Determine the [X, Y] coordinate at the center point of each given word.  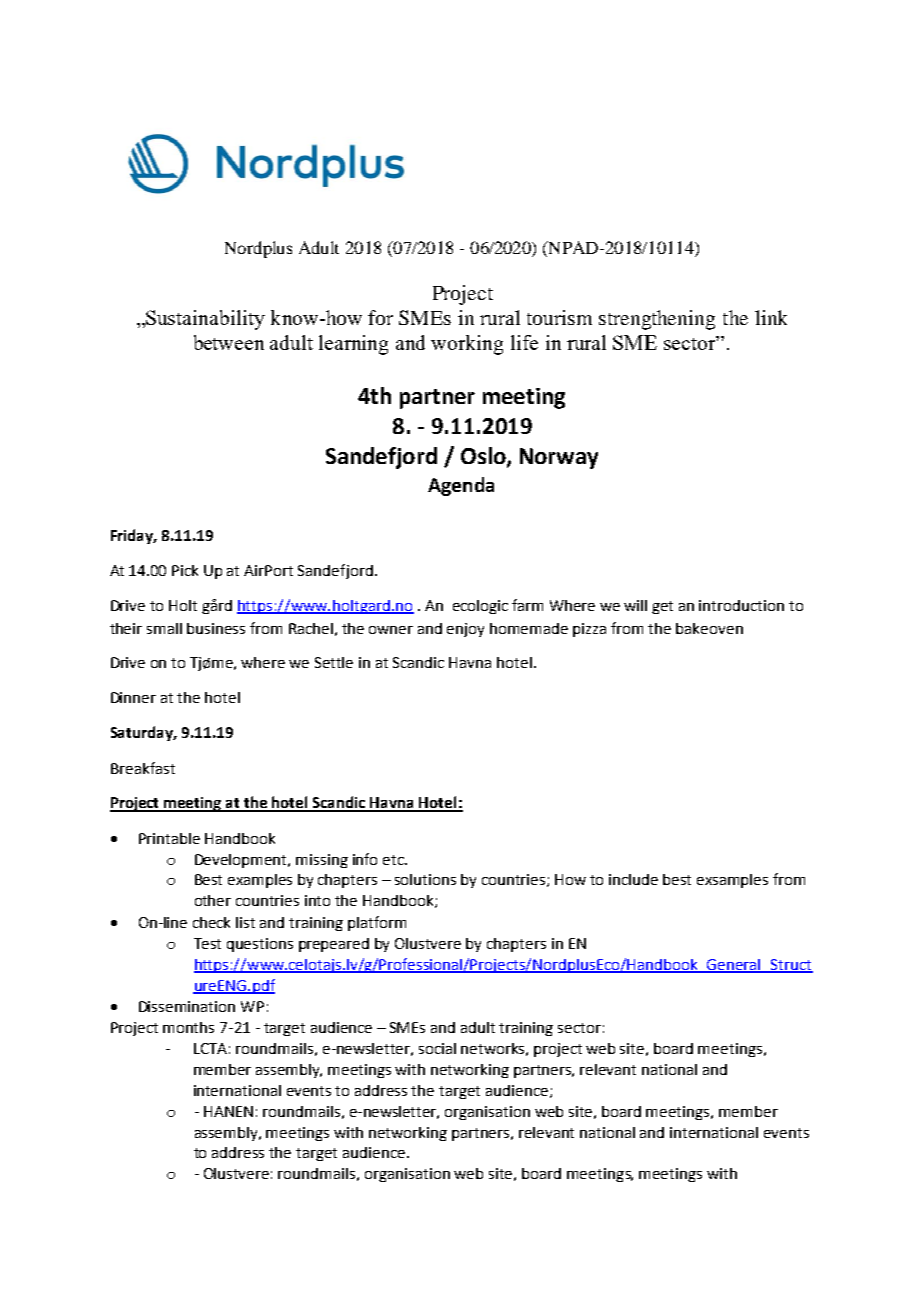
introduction [741, 605]
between [229, 342]
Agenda [461, 486]
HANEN [228, 1111]
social [437, 1048]
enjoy [465, 630]
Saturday [143, 733]
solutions [425, 879]
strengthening [657, 320]
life [524, 342]
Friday [133, 536]
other [213, 900]
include [633, 879]
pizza [589, 630]
